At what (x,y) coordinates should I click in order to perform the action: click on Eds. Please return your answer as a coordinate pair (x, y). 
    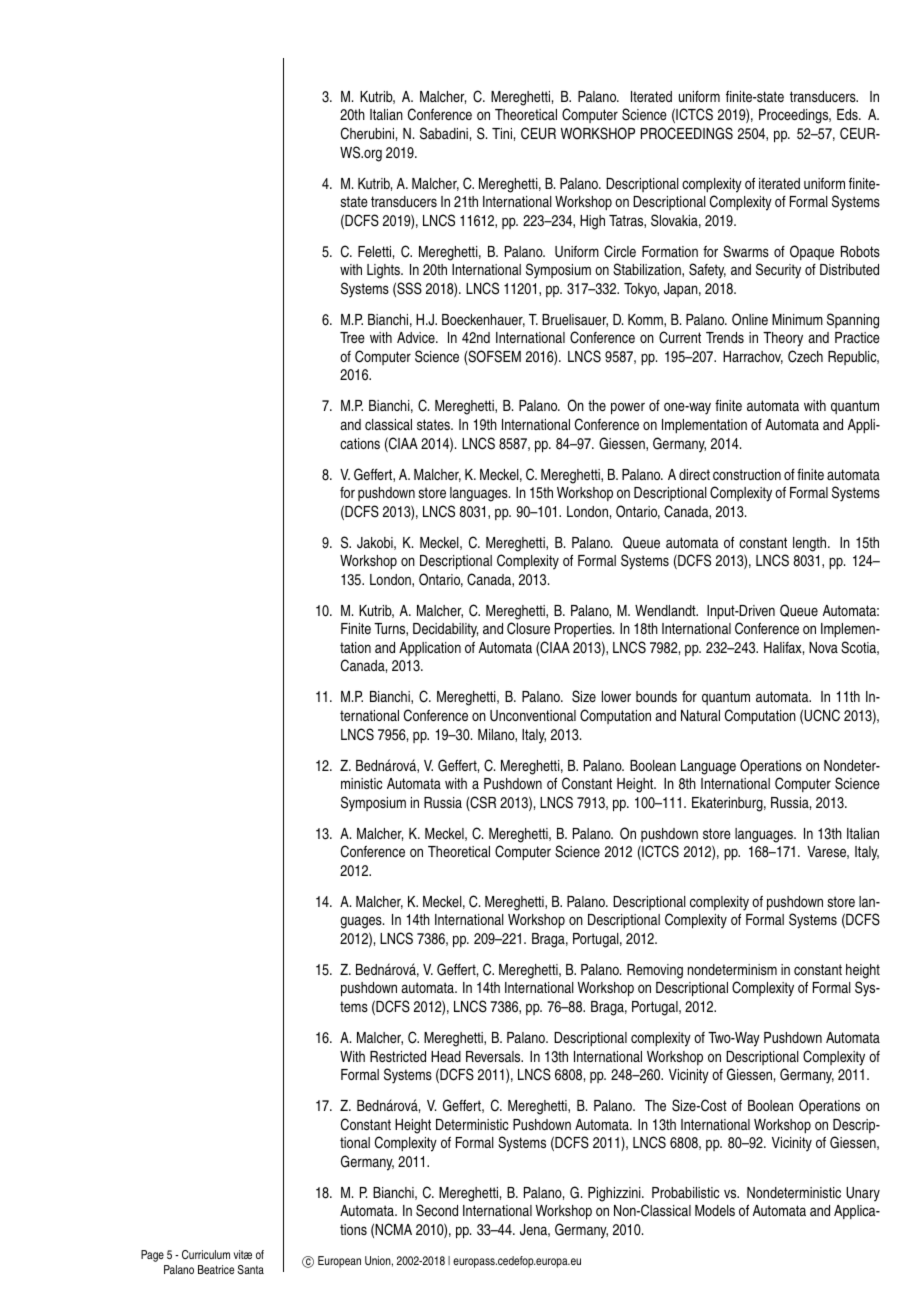
    Looking at the image, I should click on (848, 114).
